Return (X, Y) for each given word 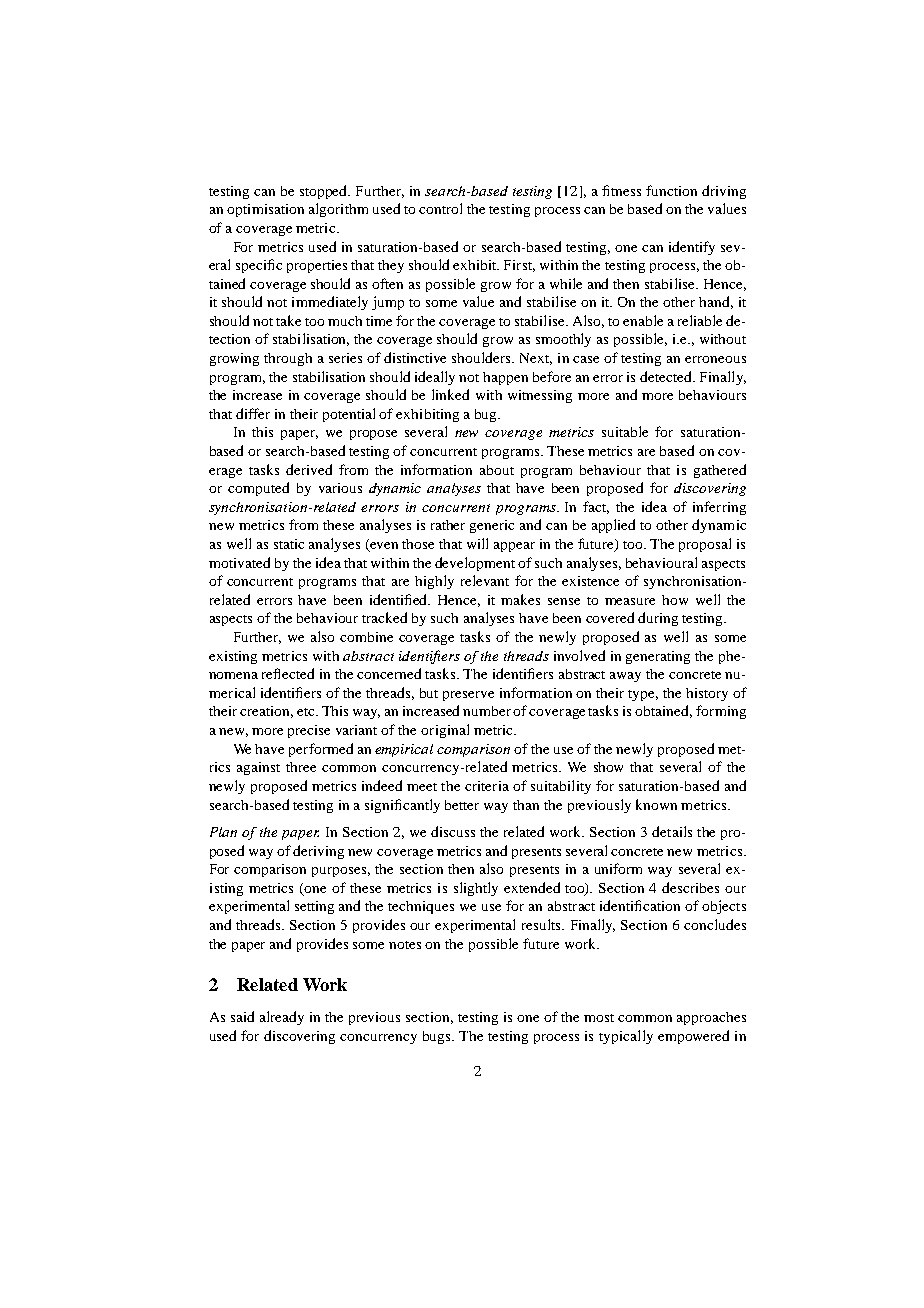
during (658, 619)
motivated (239, 562)
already (282, 1018)
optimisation (265, 210)
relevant (485, 580)
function (671, 190)
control (440, 208)
